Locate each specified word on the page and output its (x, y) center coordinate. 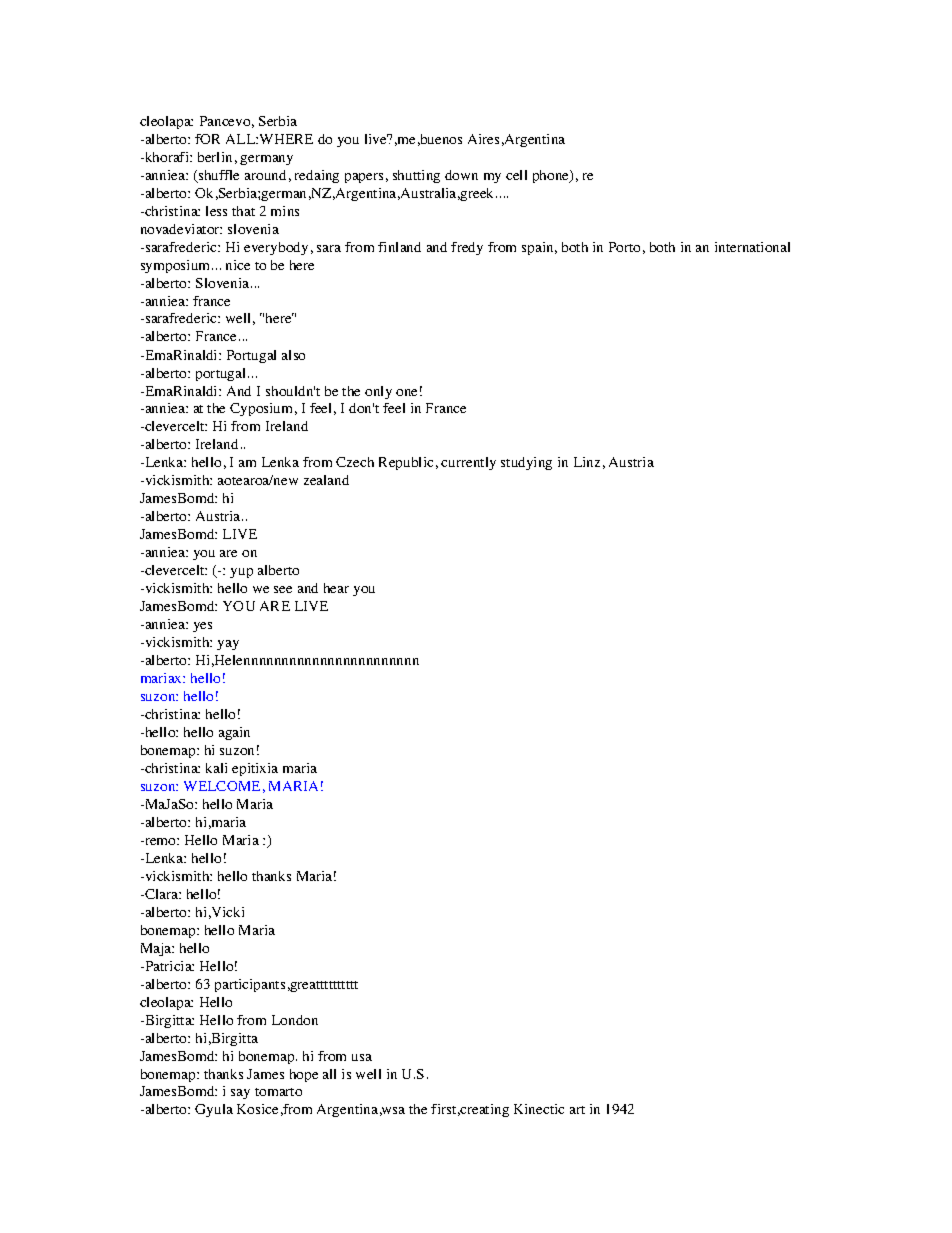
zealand (326, 480)
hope (304, 1075)
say (240, 1094)
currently (468, 463)
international (752, 247)
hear (336, 588)
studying (526, 463)
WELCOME (222, 786)
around (265, 175)
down (461, 175)
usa (362, 1057)
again (234, 733)
